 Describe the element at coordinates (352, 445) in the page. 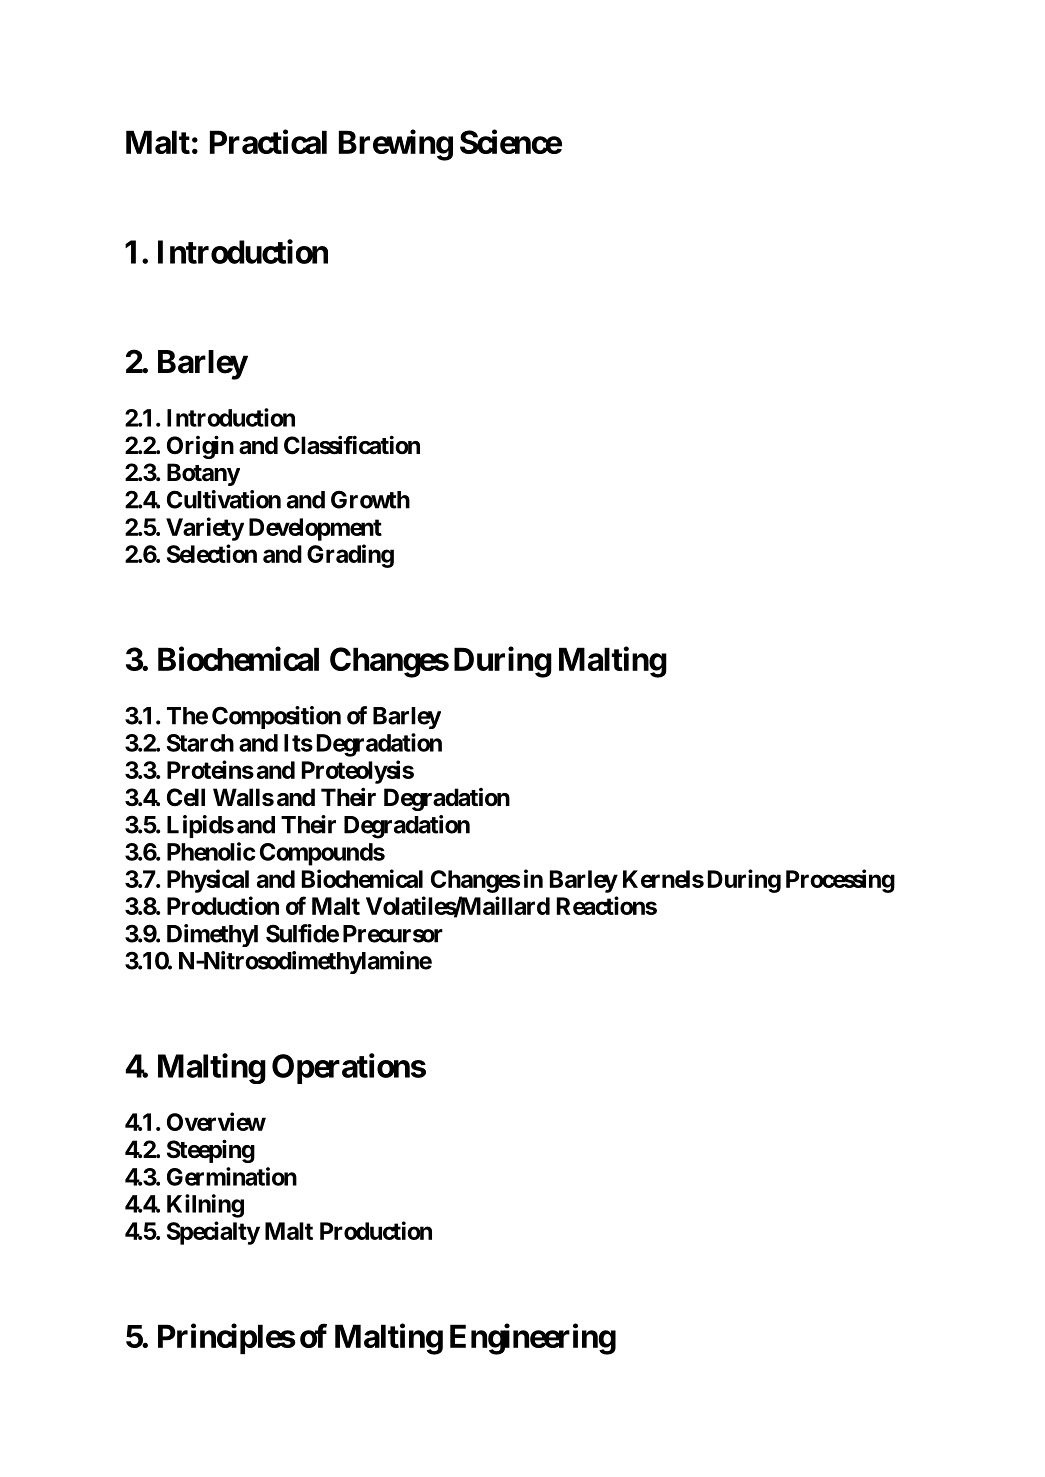

I see `Classification` at that location.
